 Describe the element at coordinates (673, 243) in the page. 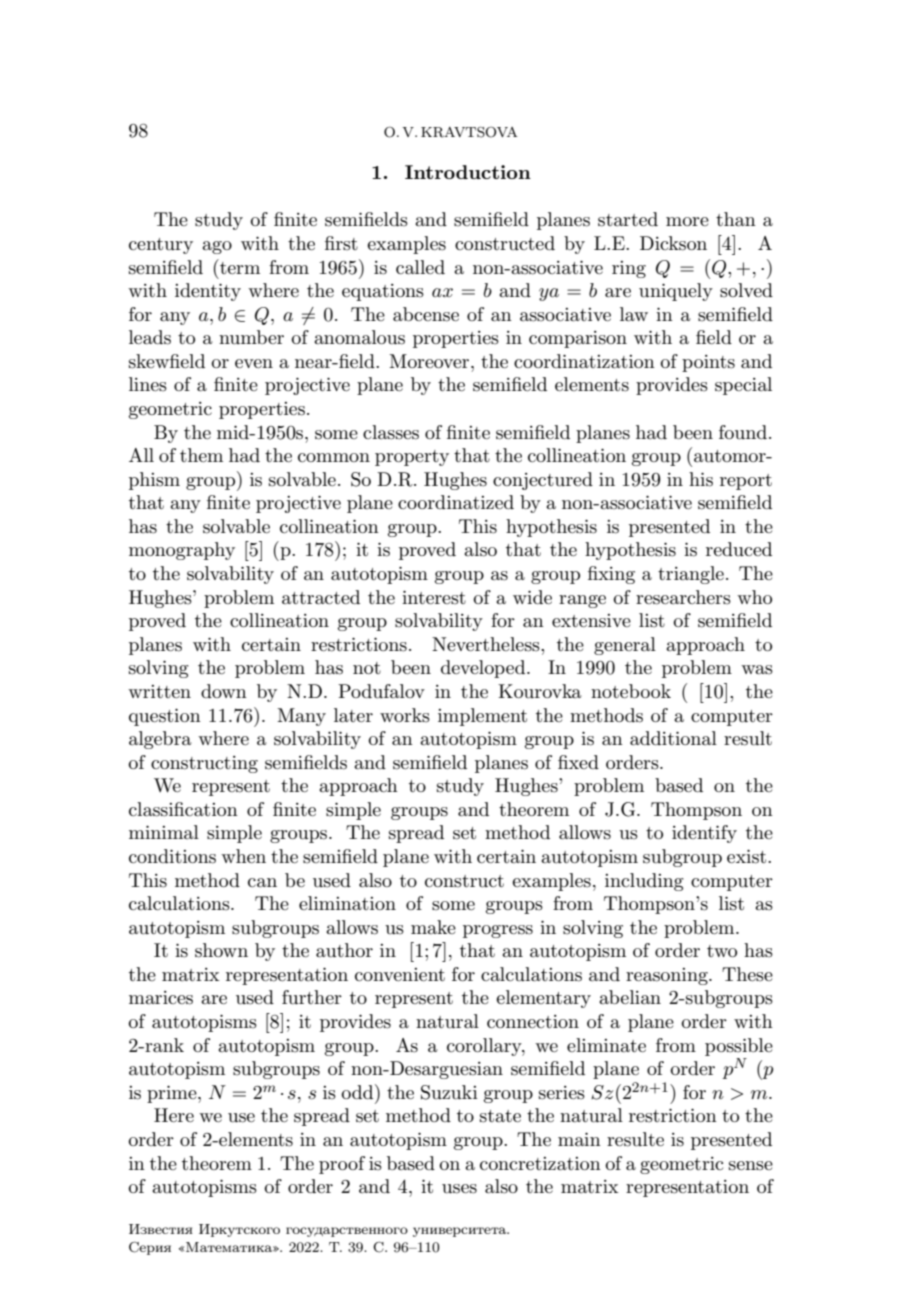

I see `Dickson` at that location.
